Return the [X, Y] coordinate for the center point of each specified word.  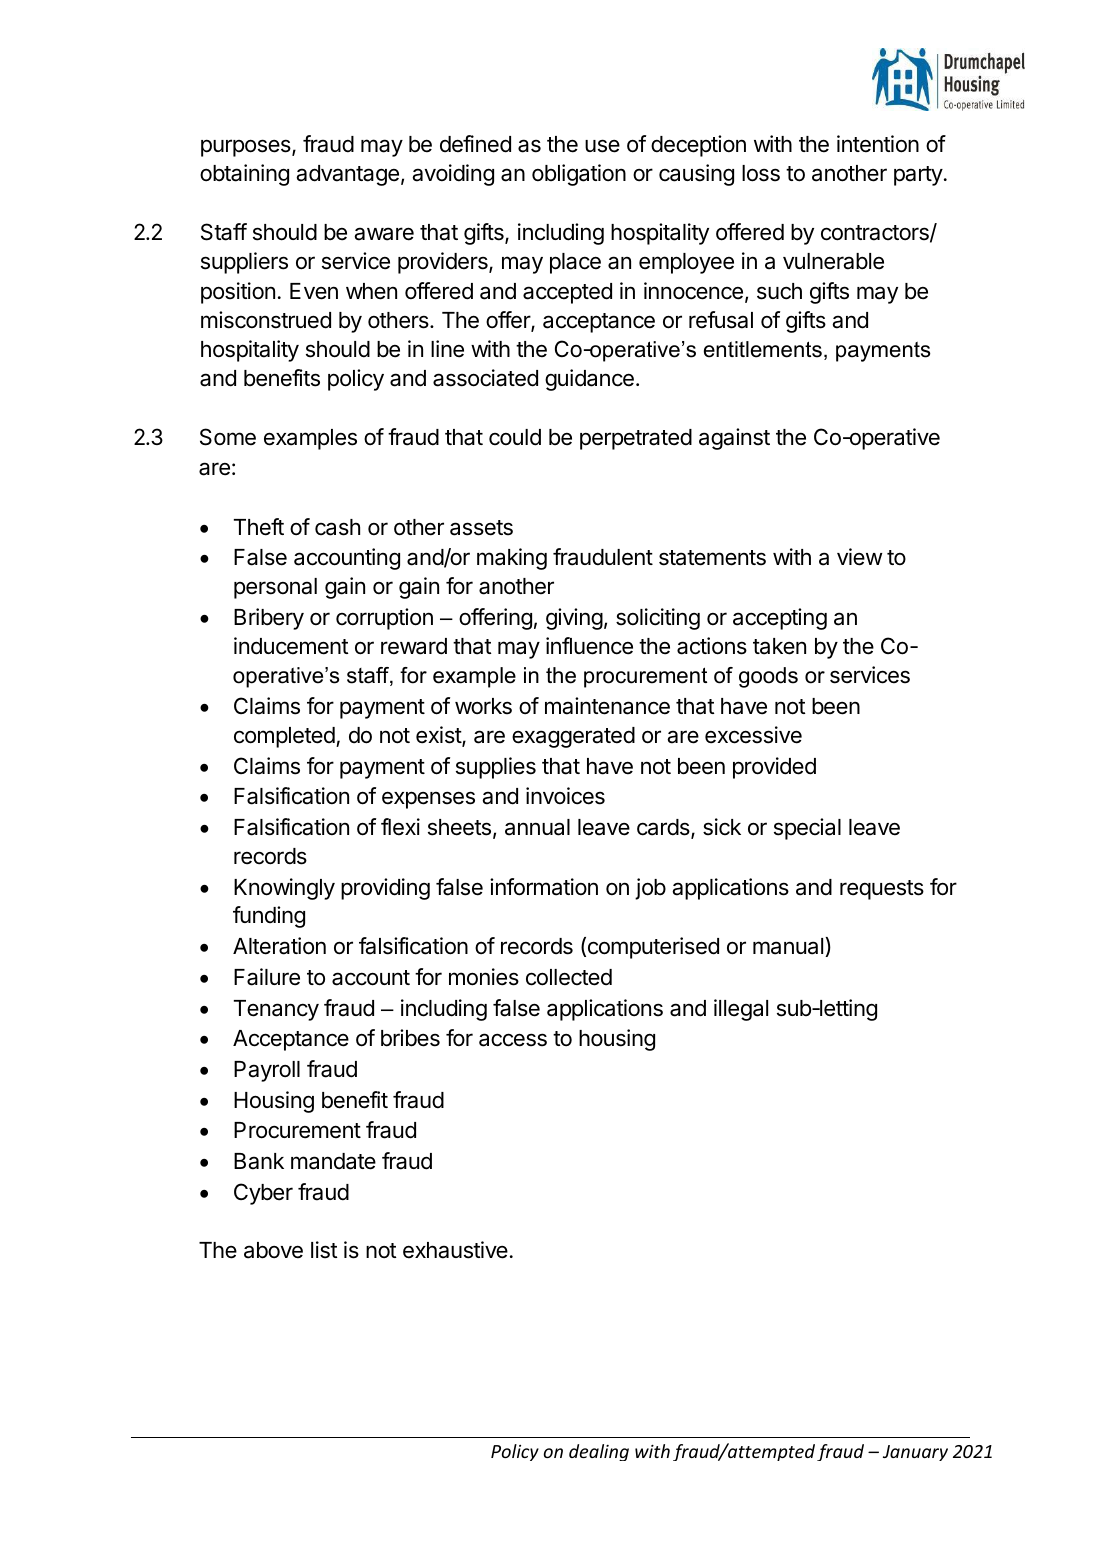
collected [569, 977]
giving [574, 619]
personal [275, 588]
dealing [599, 1452]
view [860, 557]
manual [789, 947]
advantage [347, 175]
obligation [579, 175]
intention [878, 144]
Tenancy [276, 1010]
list [324, 1250]
